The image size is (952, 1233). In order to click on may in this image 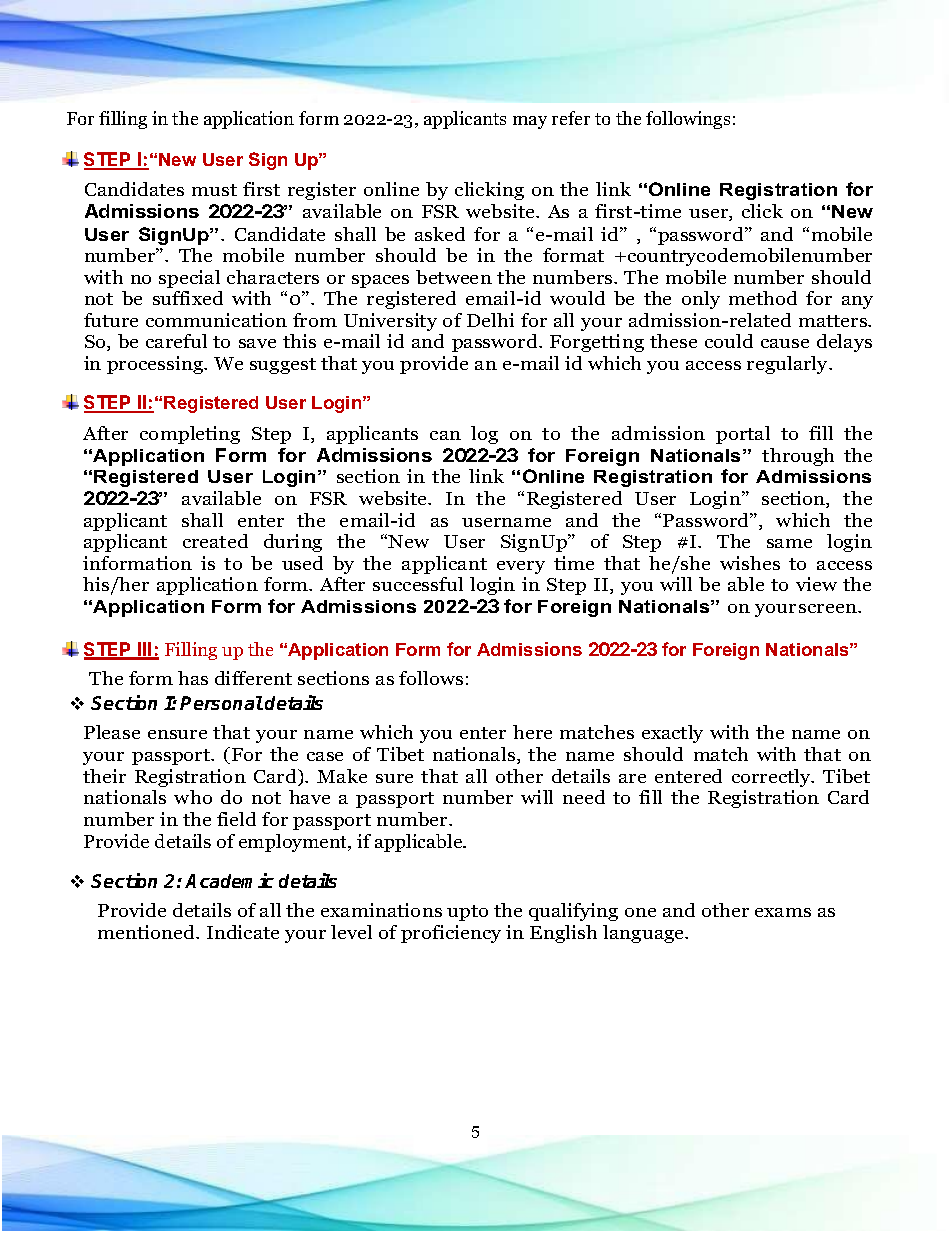, I will do `click(530, 122)`.
